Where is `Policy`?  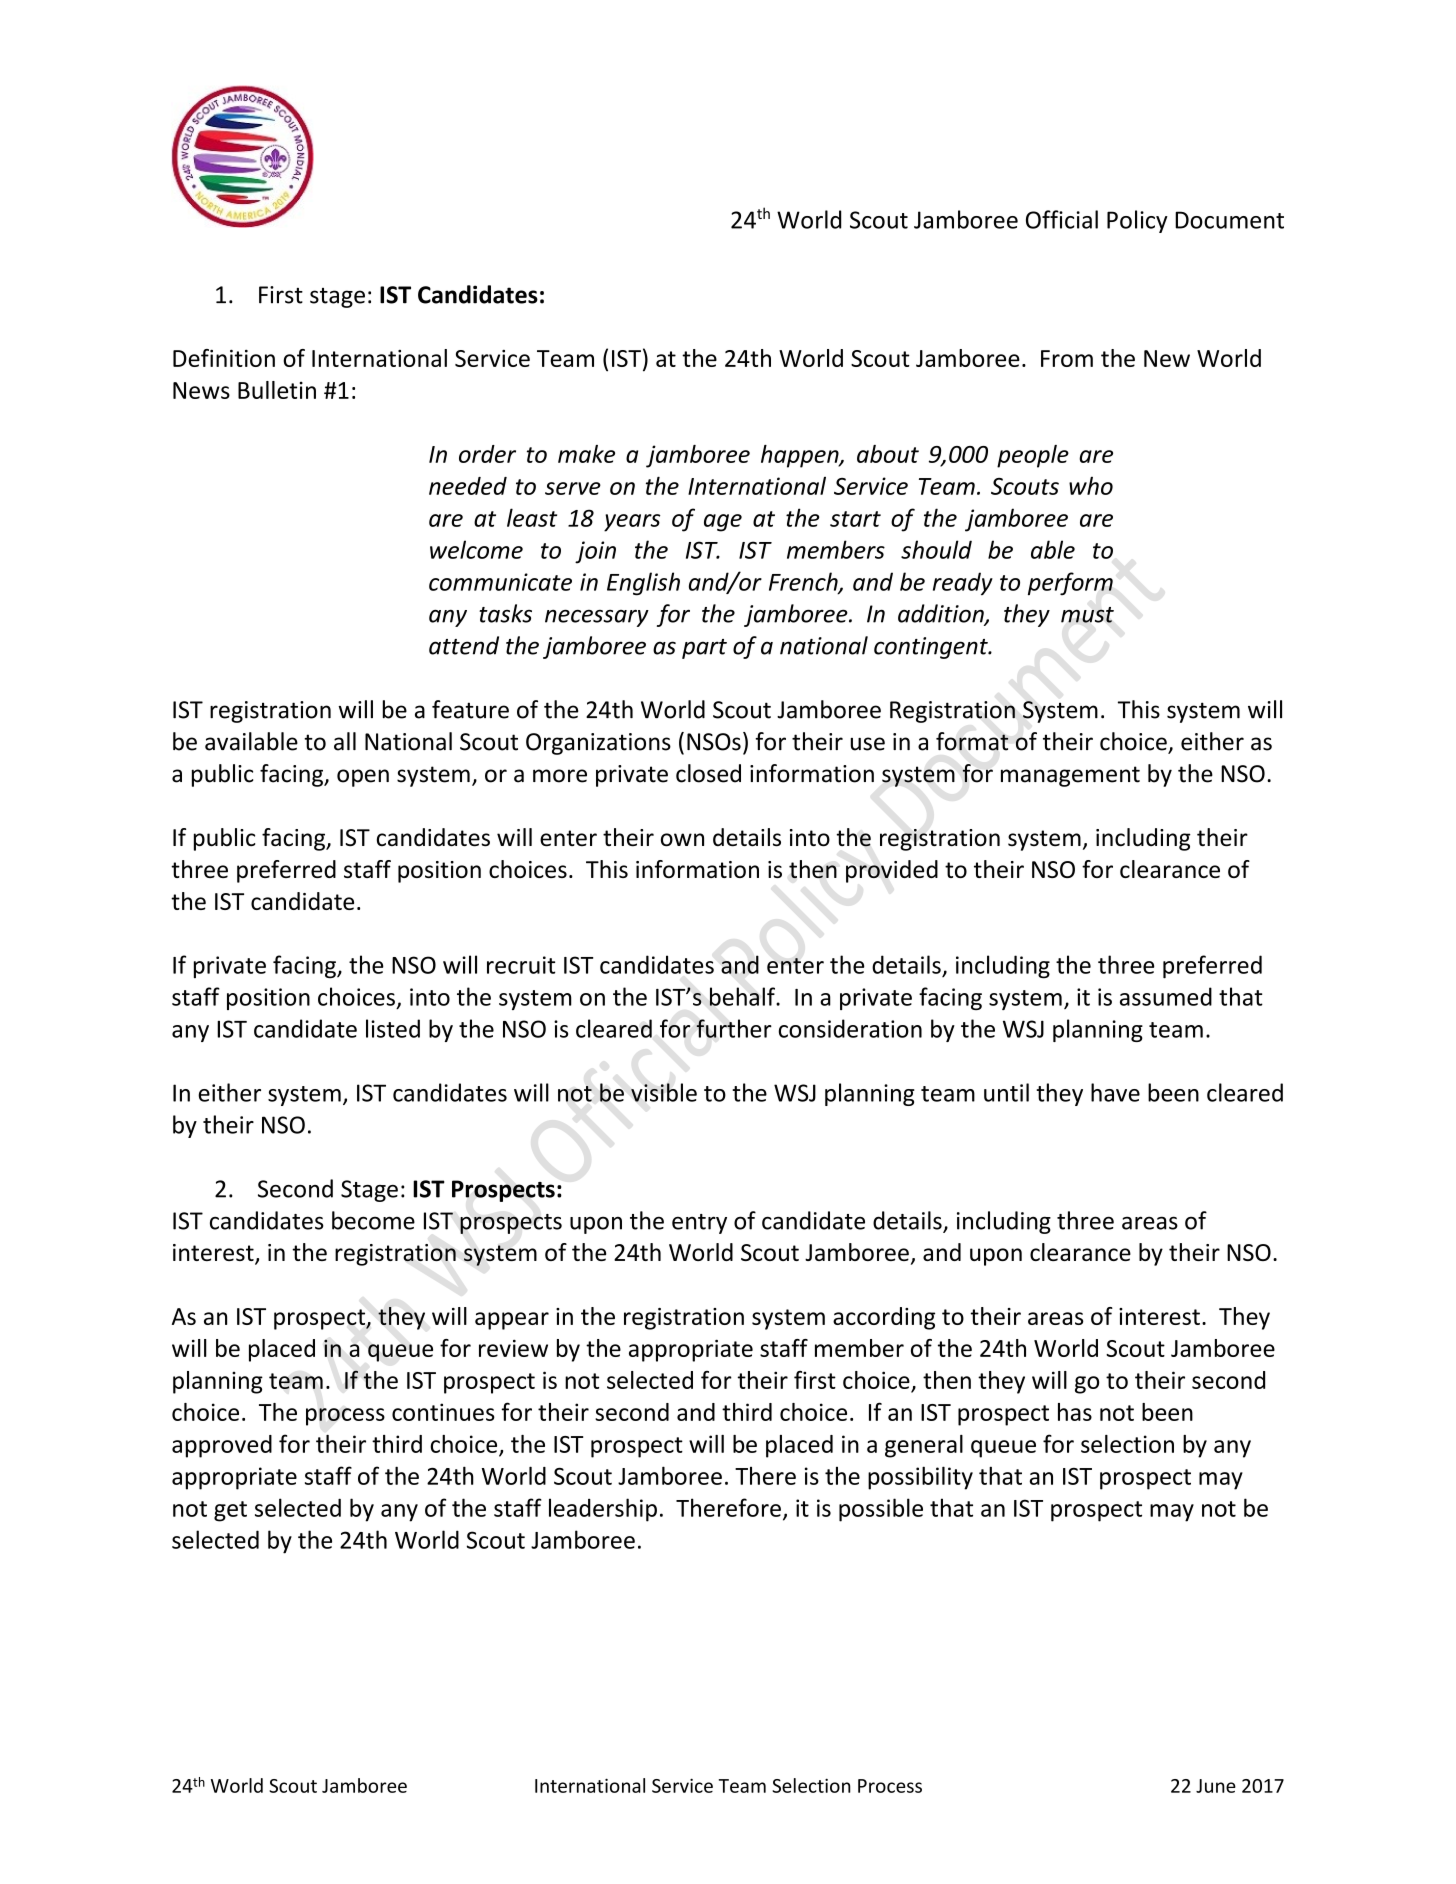
Policy is located at coordinates (1137, 221).
